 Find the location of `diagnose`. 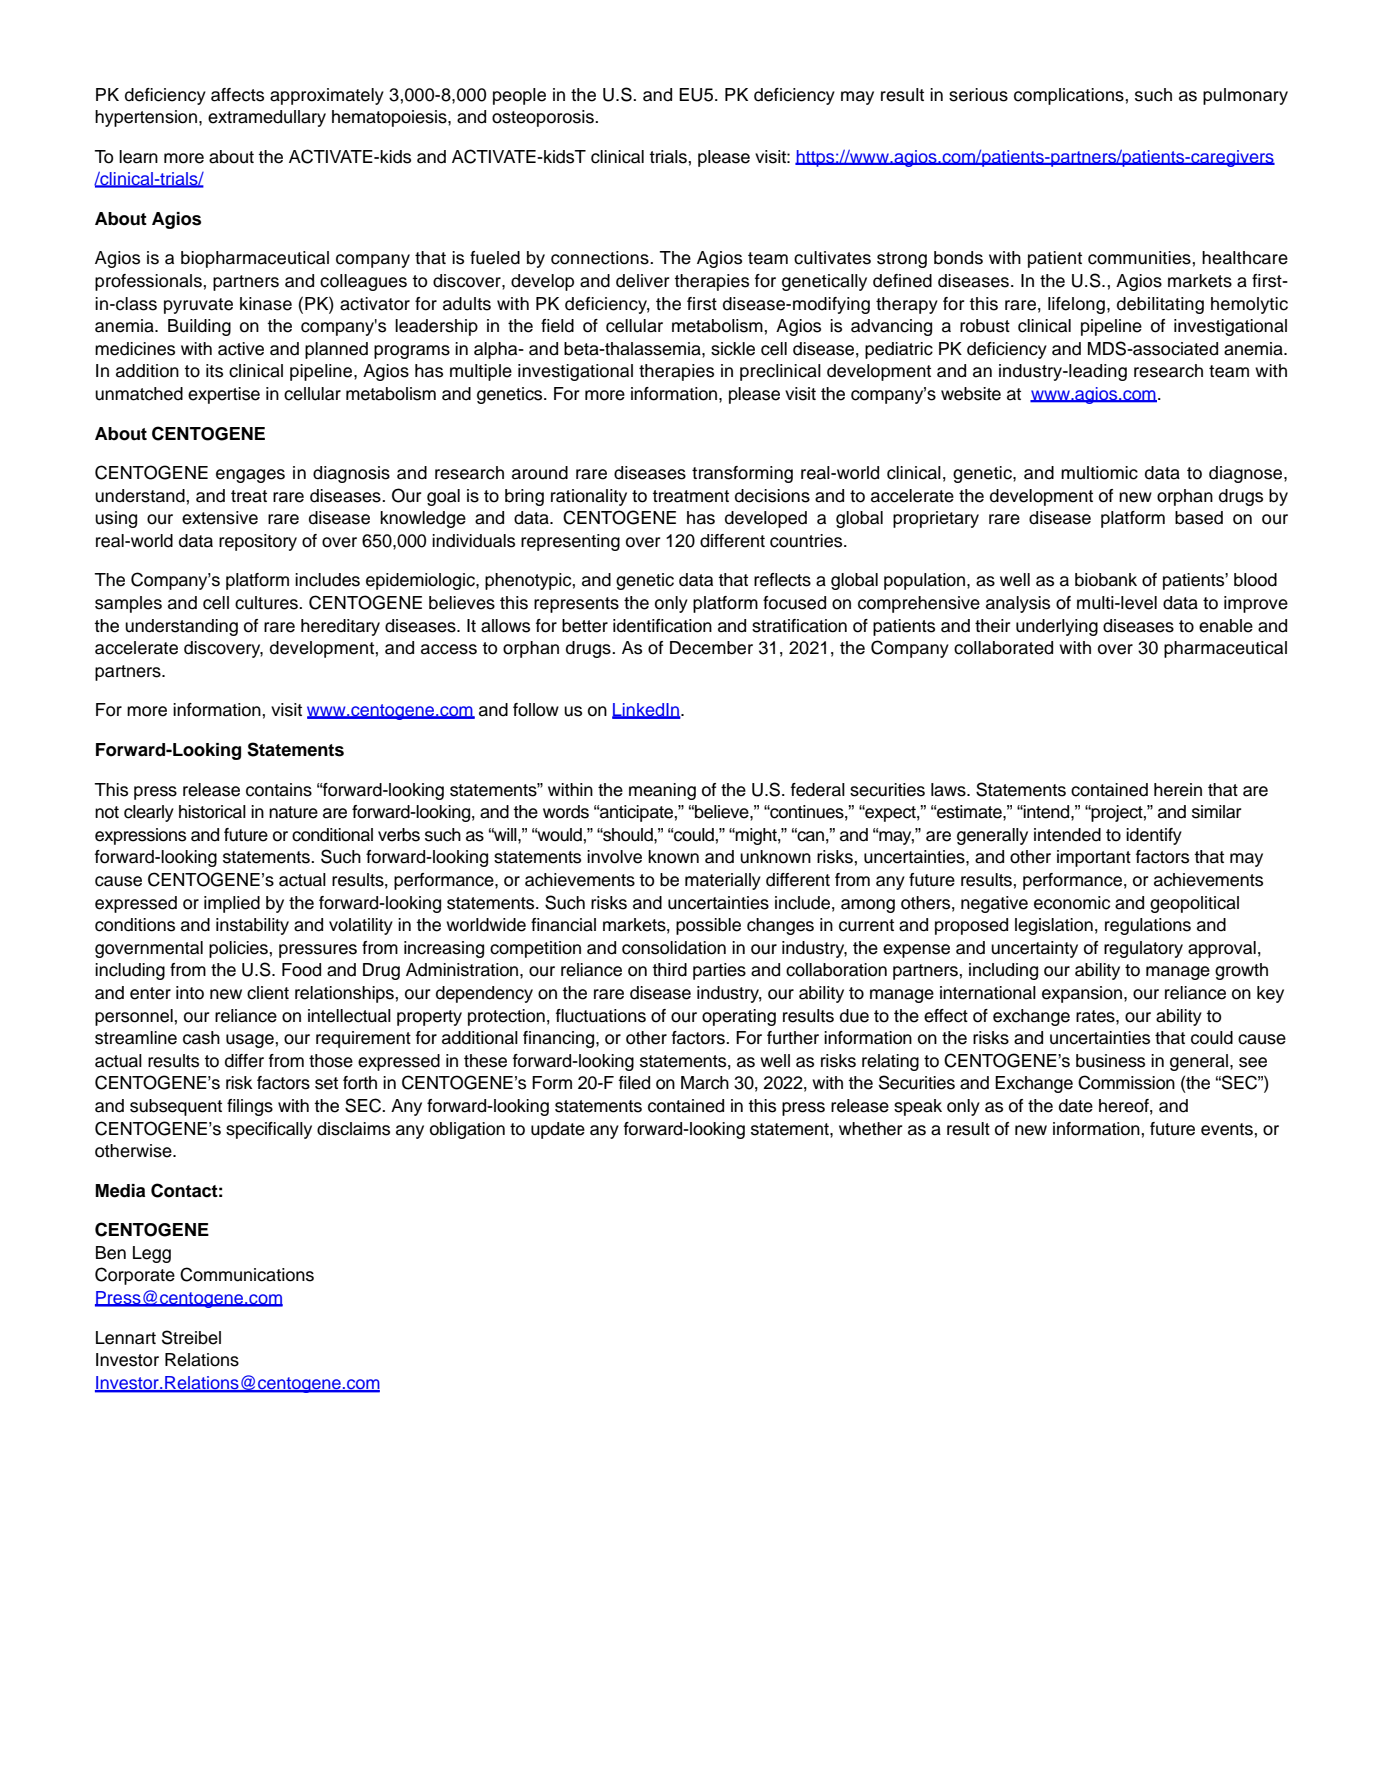

diagnose is located at coordinates (1247, 474).
